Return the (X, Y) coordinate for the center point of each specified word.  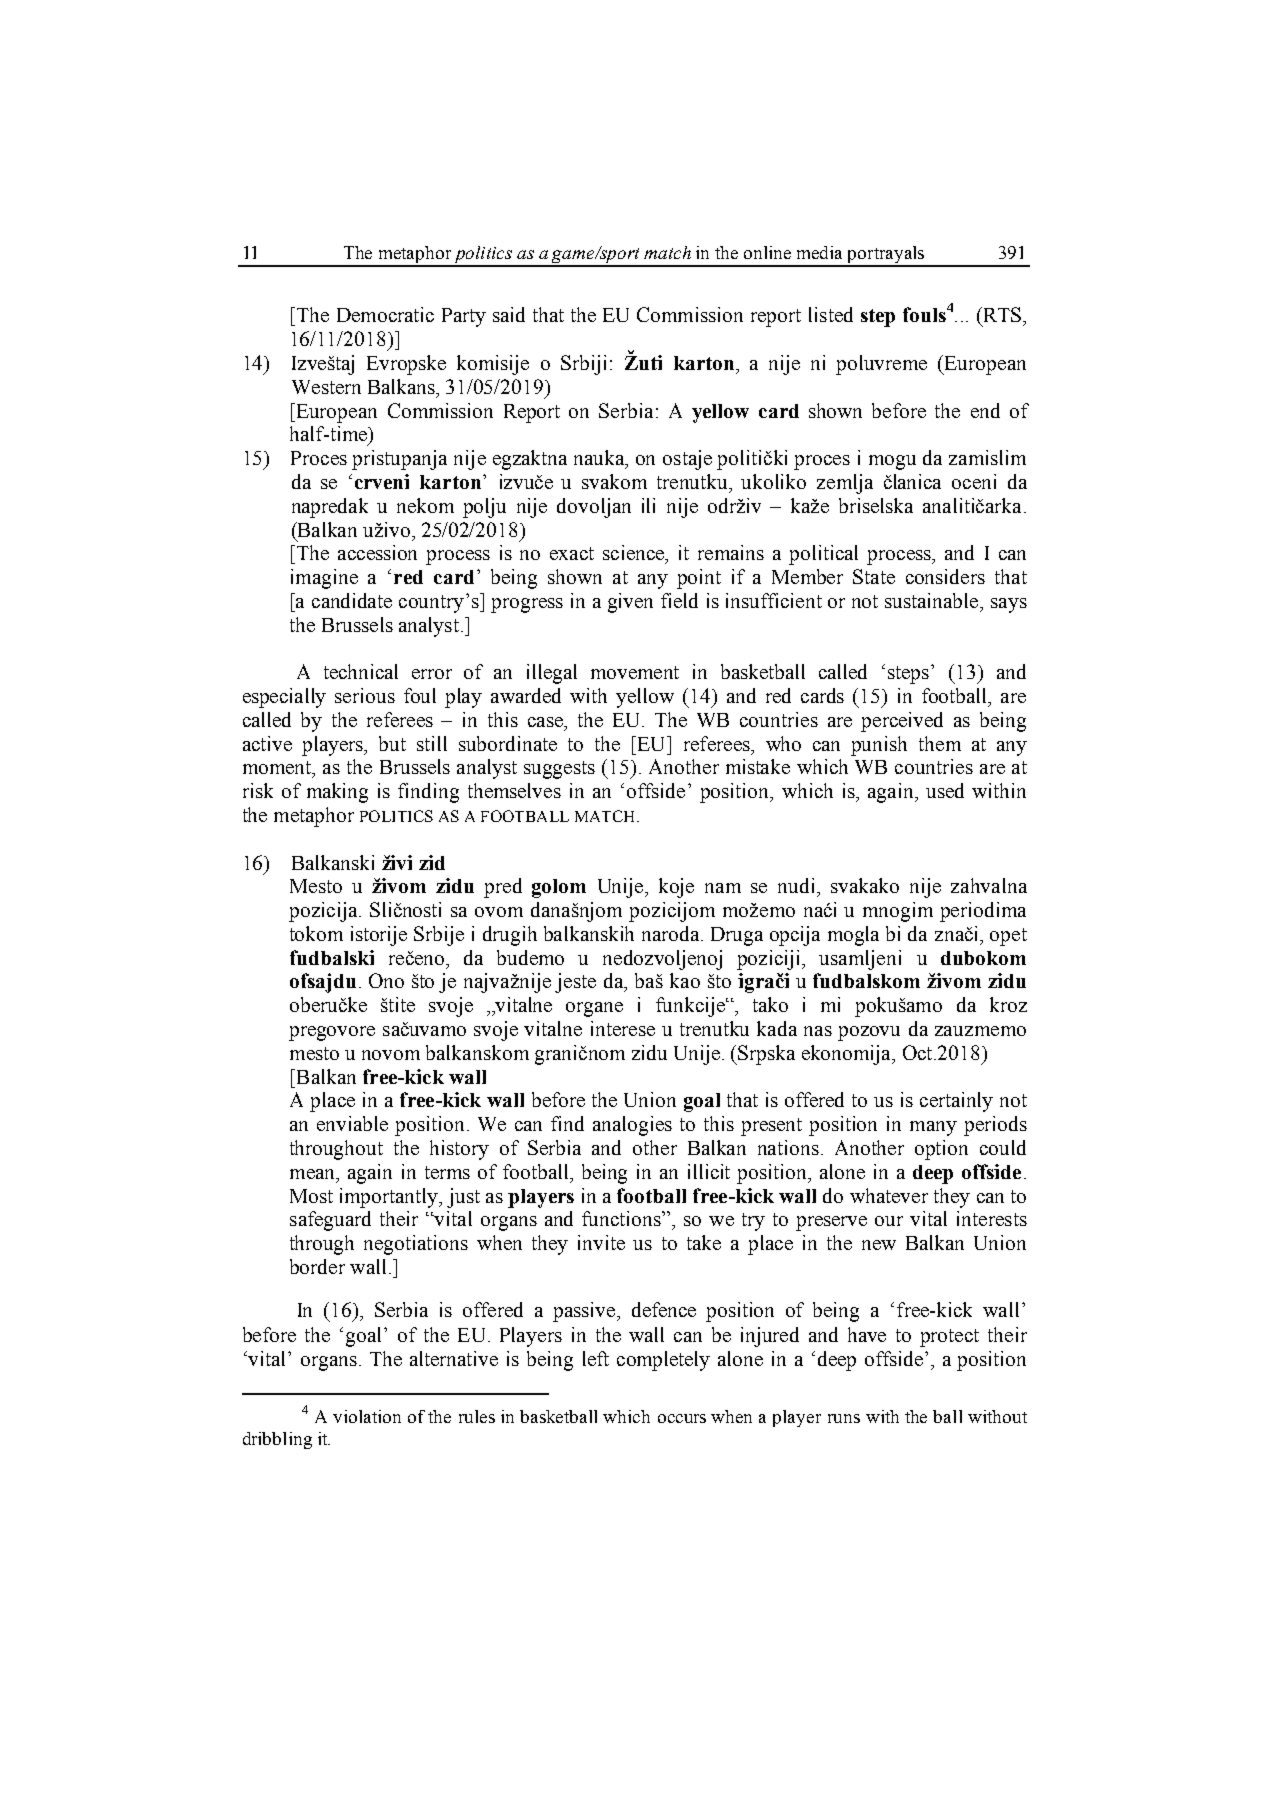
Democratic (385, 314)
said (509, 314)
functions (622, 1218)
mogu (892, 462)
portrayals (886, 256)
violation (367, 1416)
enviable (352, 1123)
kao (685, 980)
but (392, 743)
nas (818, 1031)
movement (635, 672)
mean (314, 1175)
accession (377, 552)
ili (648, 505)
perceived (902, 722)
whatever (889, 1195)
